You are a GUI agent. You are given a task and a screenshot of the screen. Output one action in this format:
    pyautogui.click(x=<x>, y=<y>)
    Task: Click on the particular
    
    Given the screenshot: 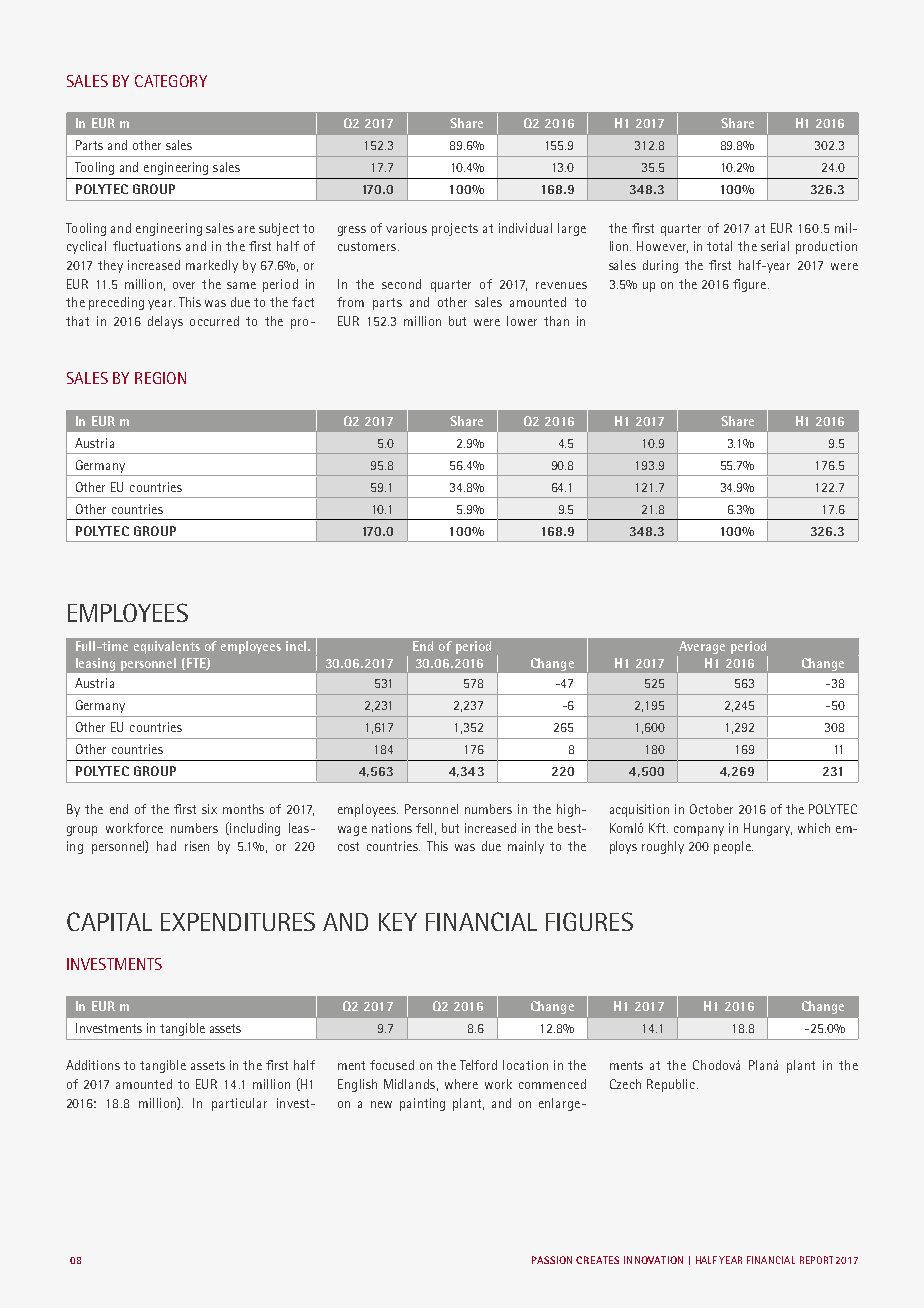 What is the action you would take?
    pyautogui.click(x=239, y=1104)
